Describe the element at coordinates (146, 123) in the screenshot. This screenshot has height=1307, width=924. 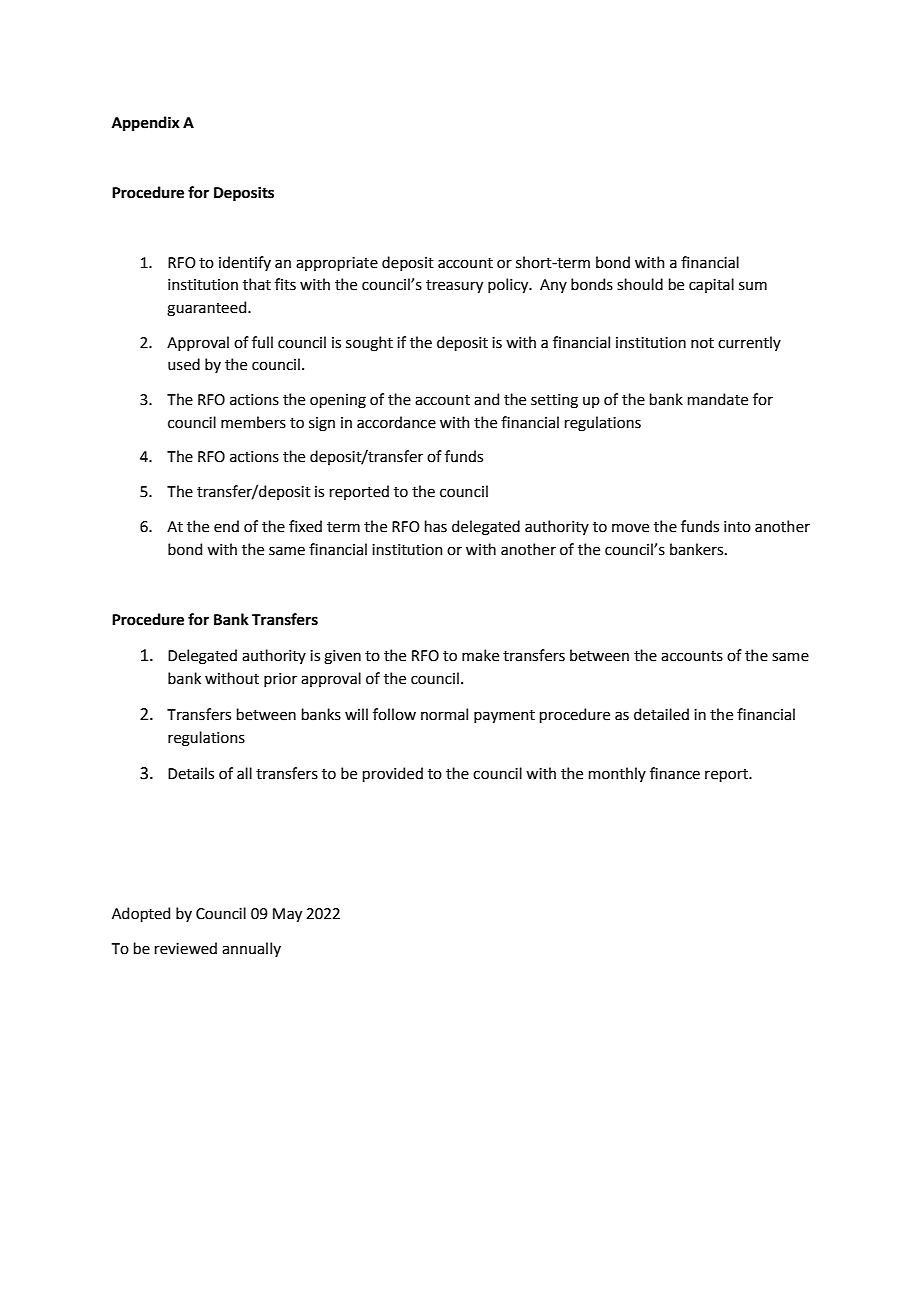
I see `Appendix` at that location.
